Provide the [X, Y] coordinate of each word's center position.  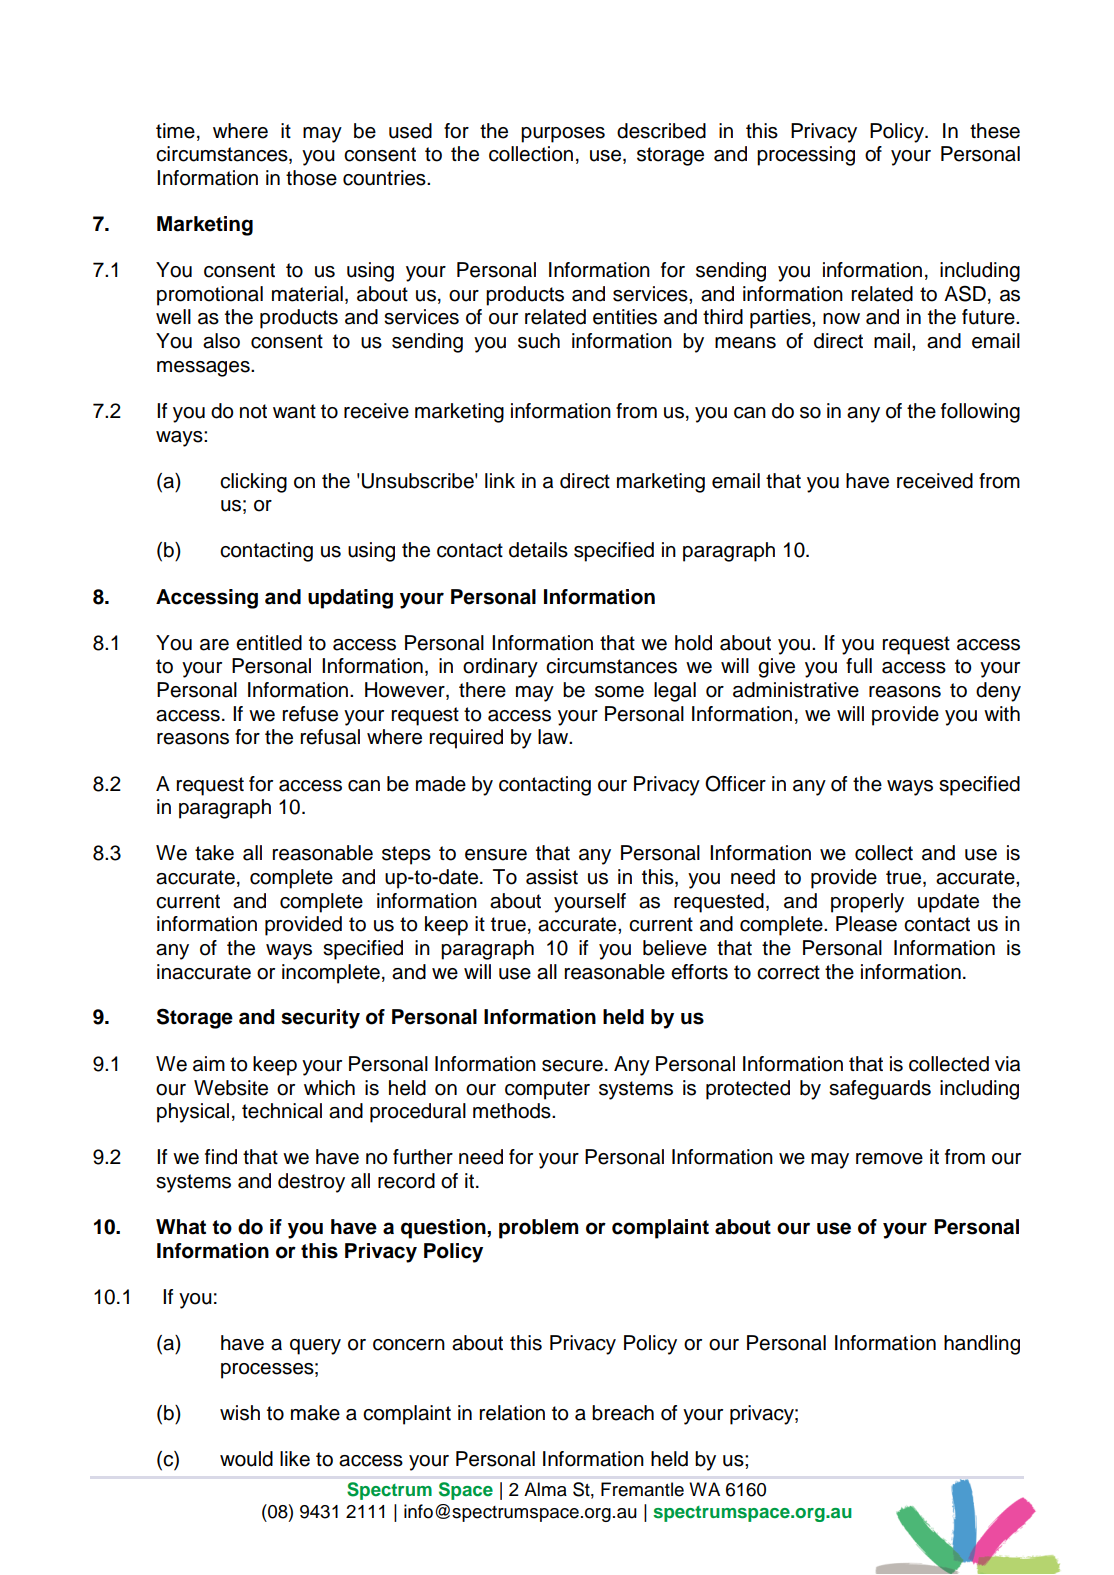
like [295, 1459]
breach [623, 1413]
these [995, 131]
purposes [563, 135]
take [214, 853]
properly [867, 903]
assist [552, 877]
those [311, 178]
